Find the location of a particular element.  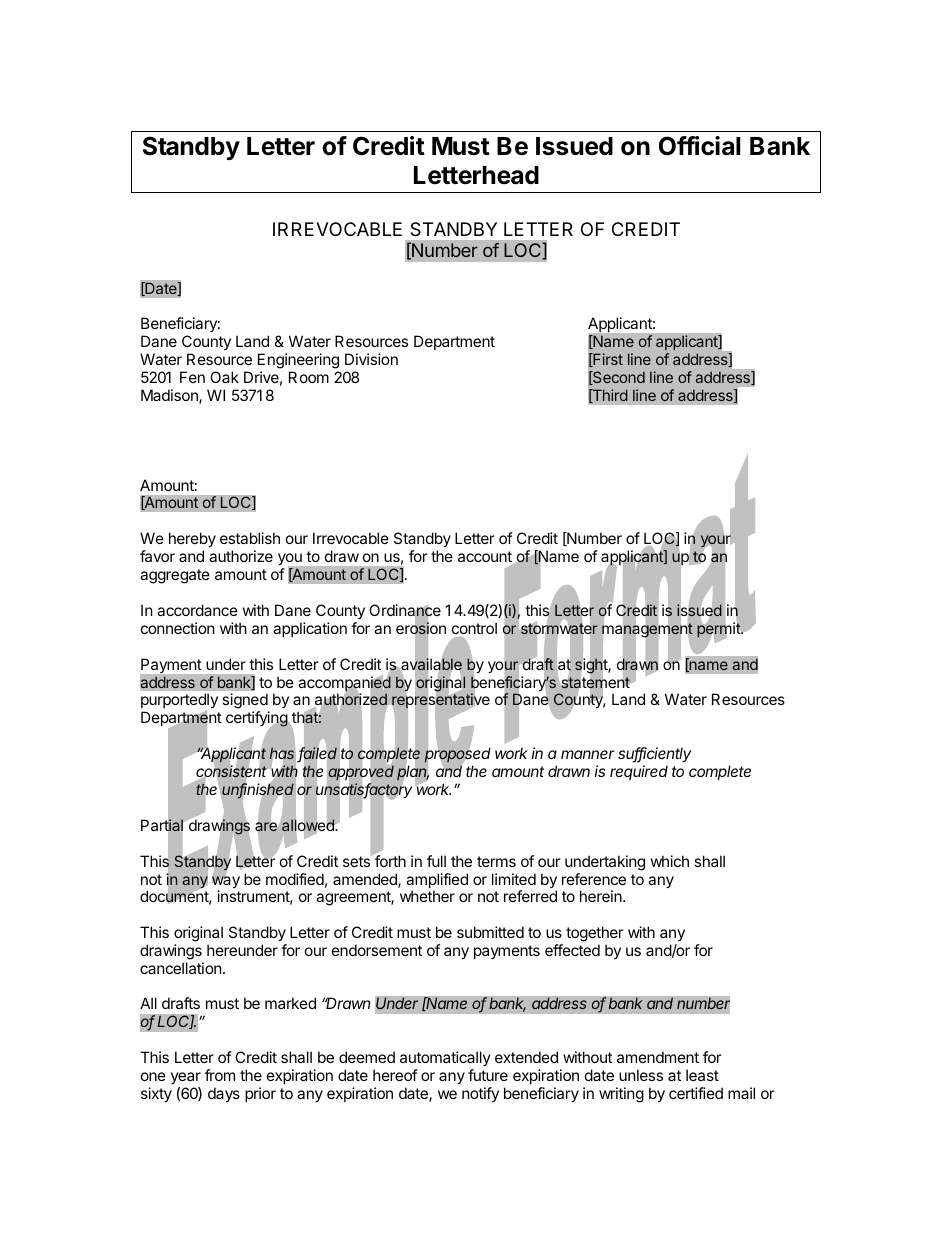

erosion is located at coordinates (421, 629).
